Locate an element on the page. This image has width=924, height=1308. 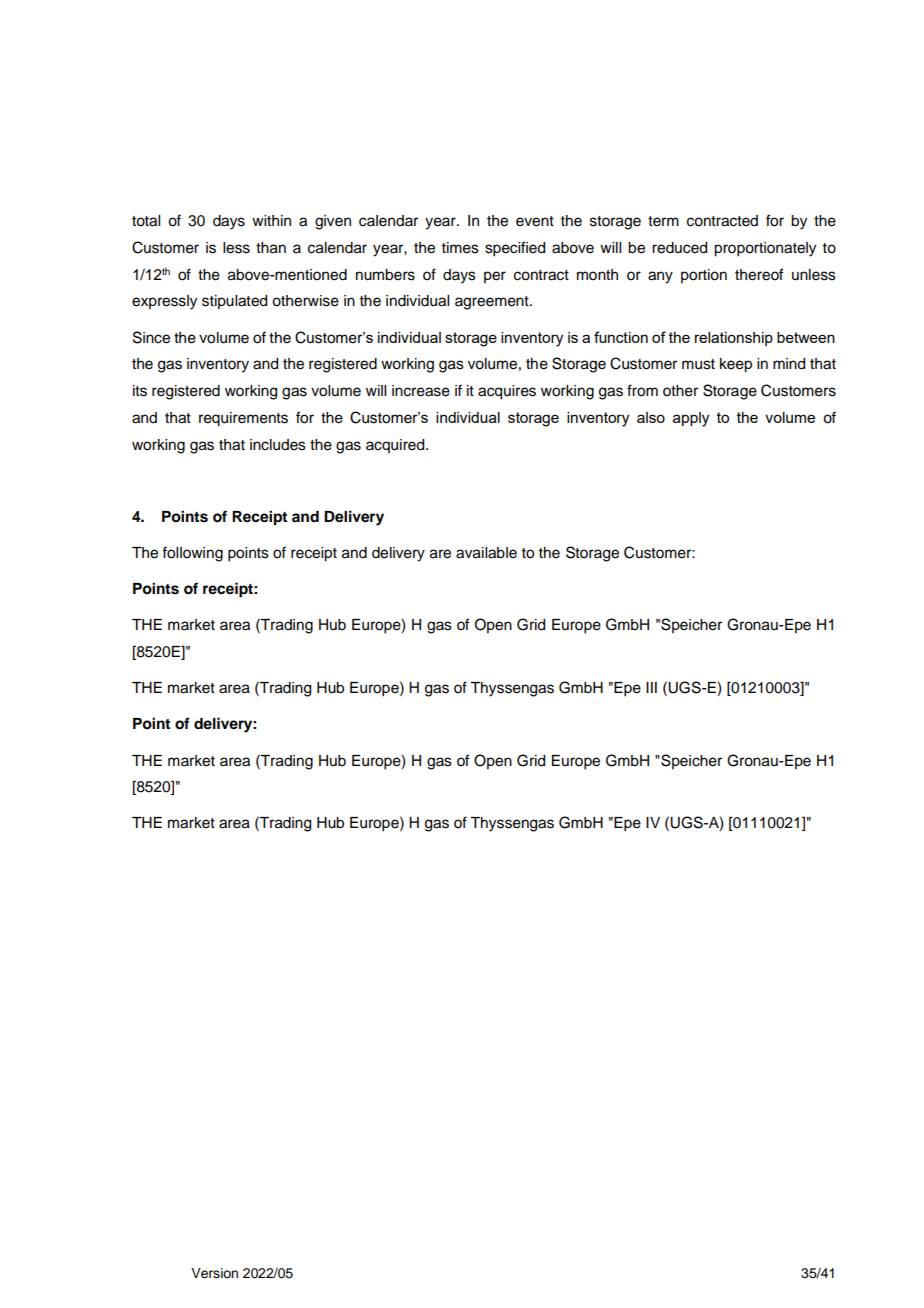
times is located at coordinates (460, 248).
